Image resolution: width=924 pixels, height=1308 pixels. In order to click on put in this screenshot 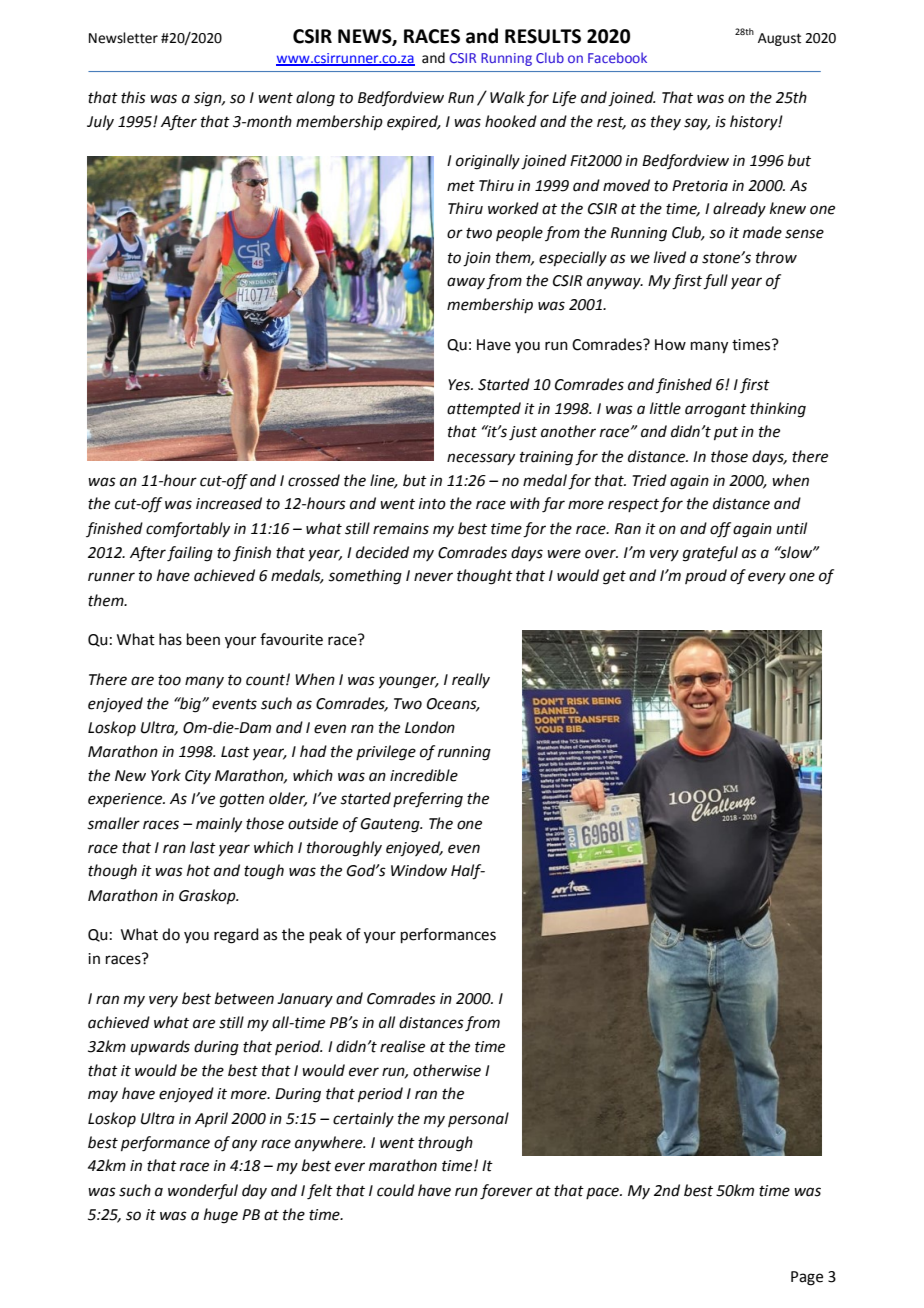, I will do `click(726, 433)`.
